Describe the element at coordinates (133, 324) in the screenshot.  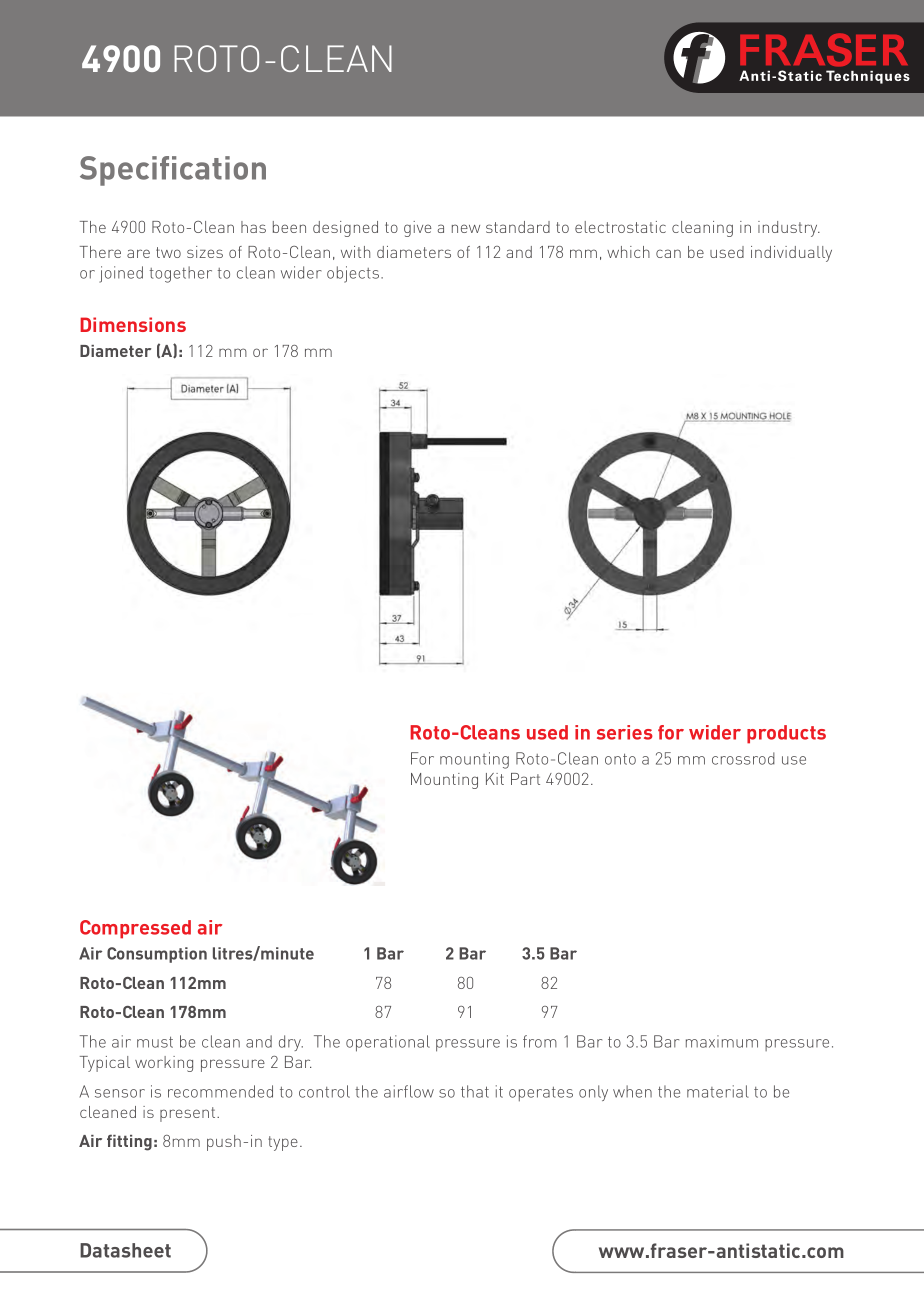
I see `Dimensions` at that location.
